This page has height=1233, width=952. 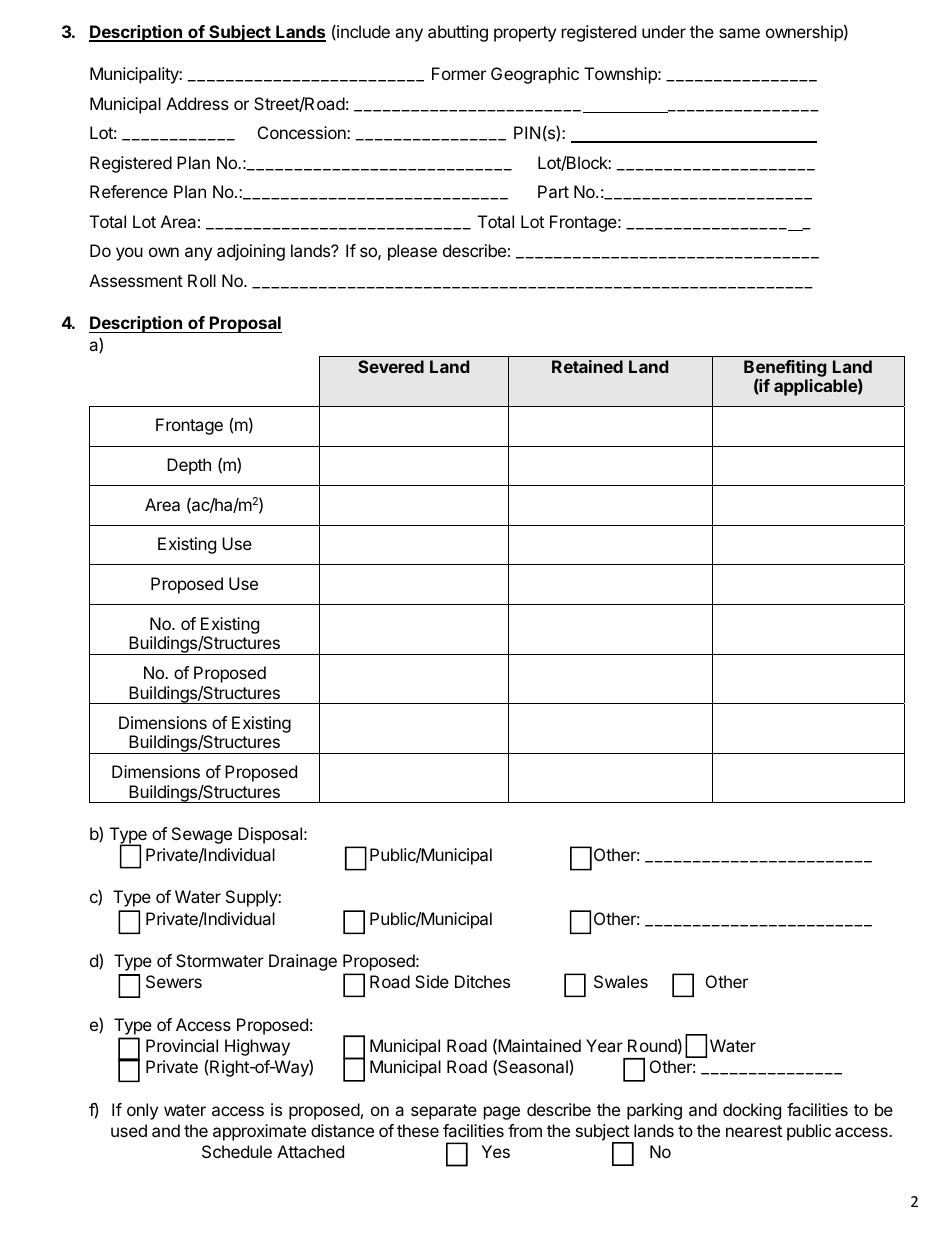 What do you see at coordinates (587, 366) in the page?
I see `Retained` at bounding box center [587, 366].
